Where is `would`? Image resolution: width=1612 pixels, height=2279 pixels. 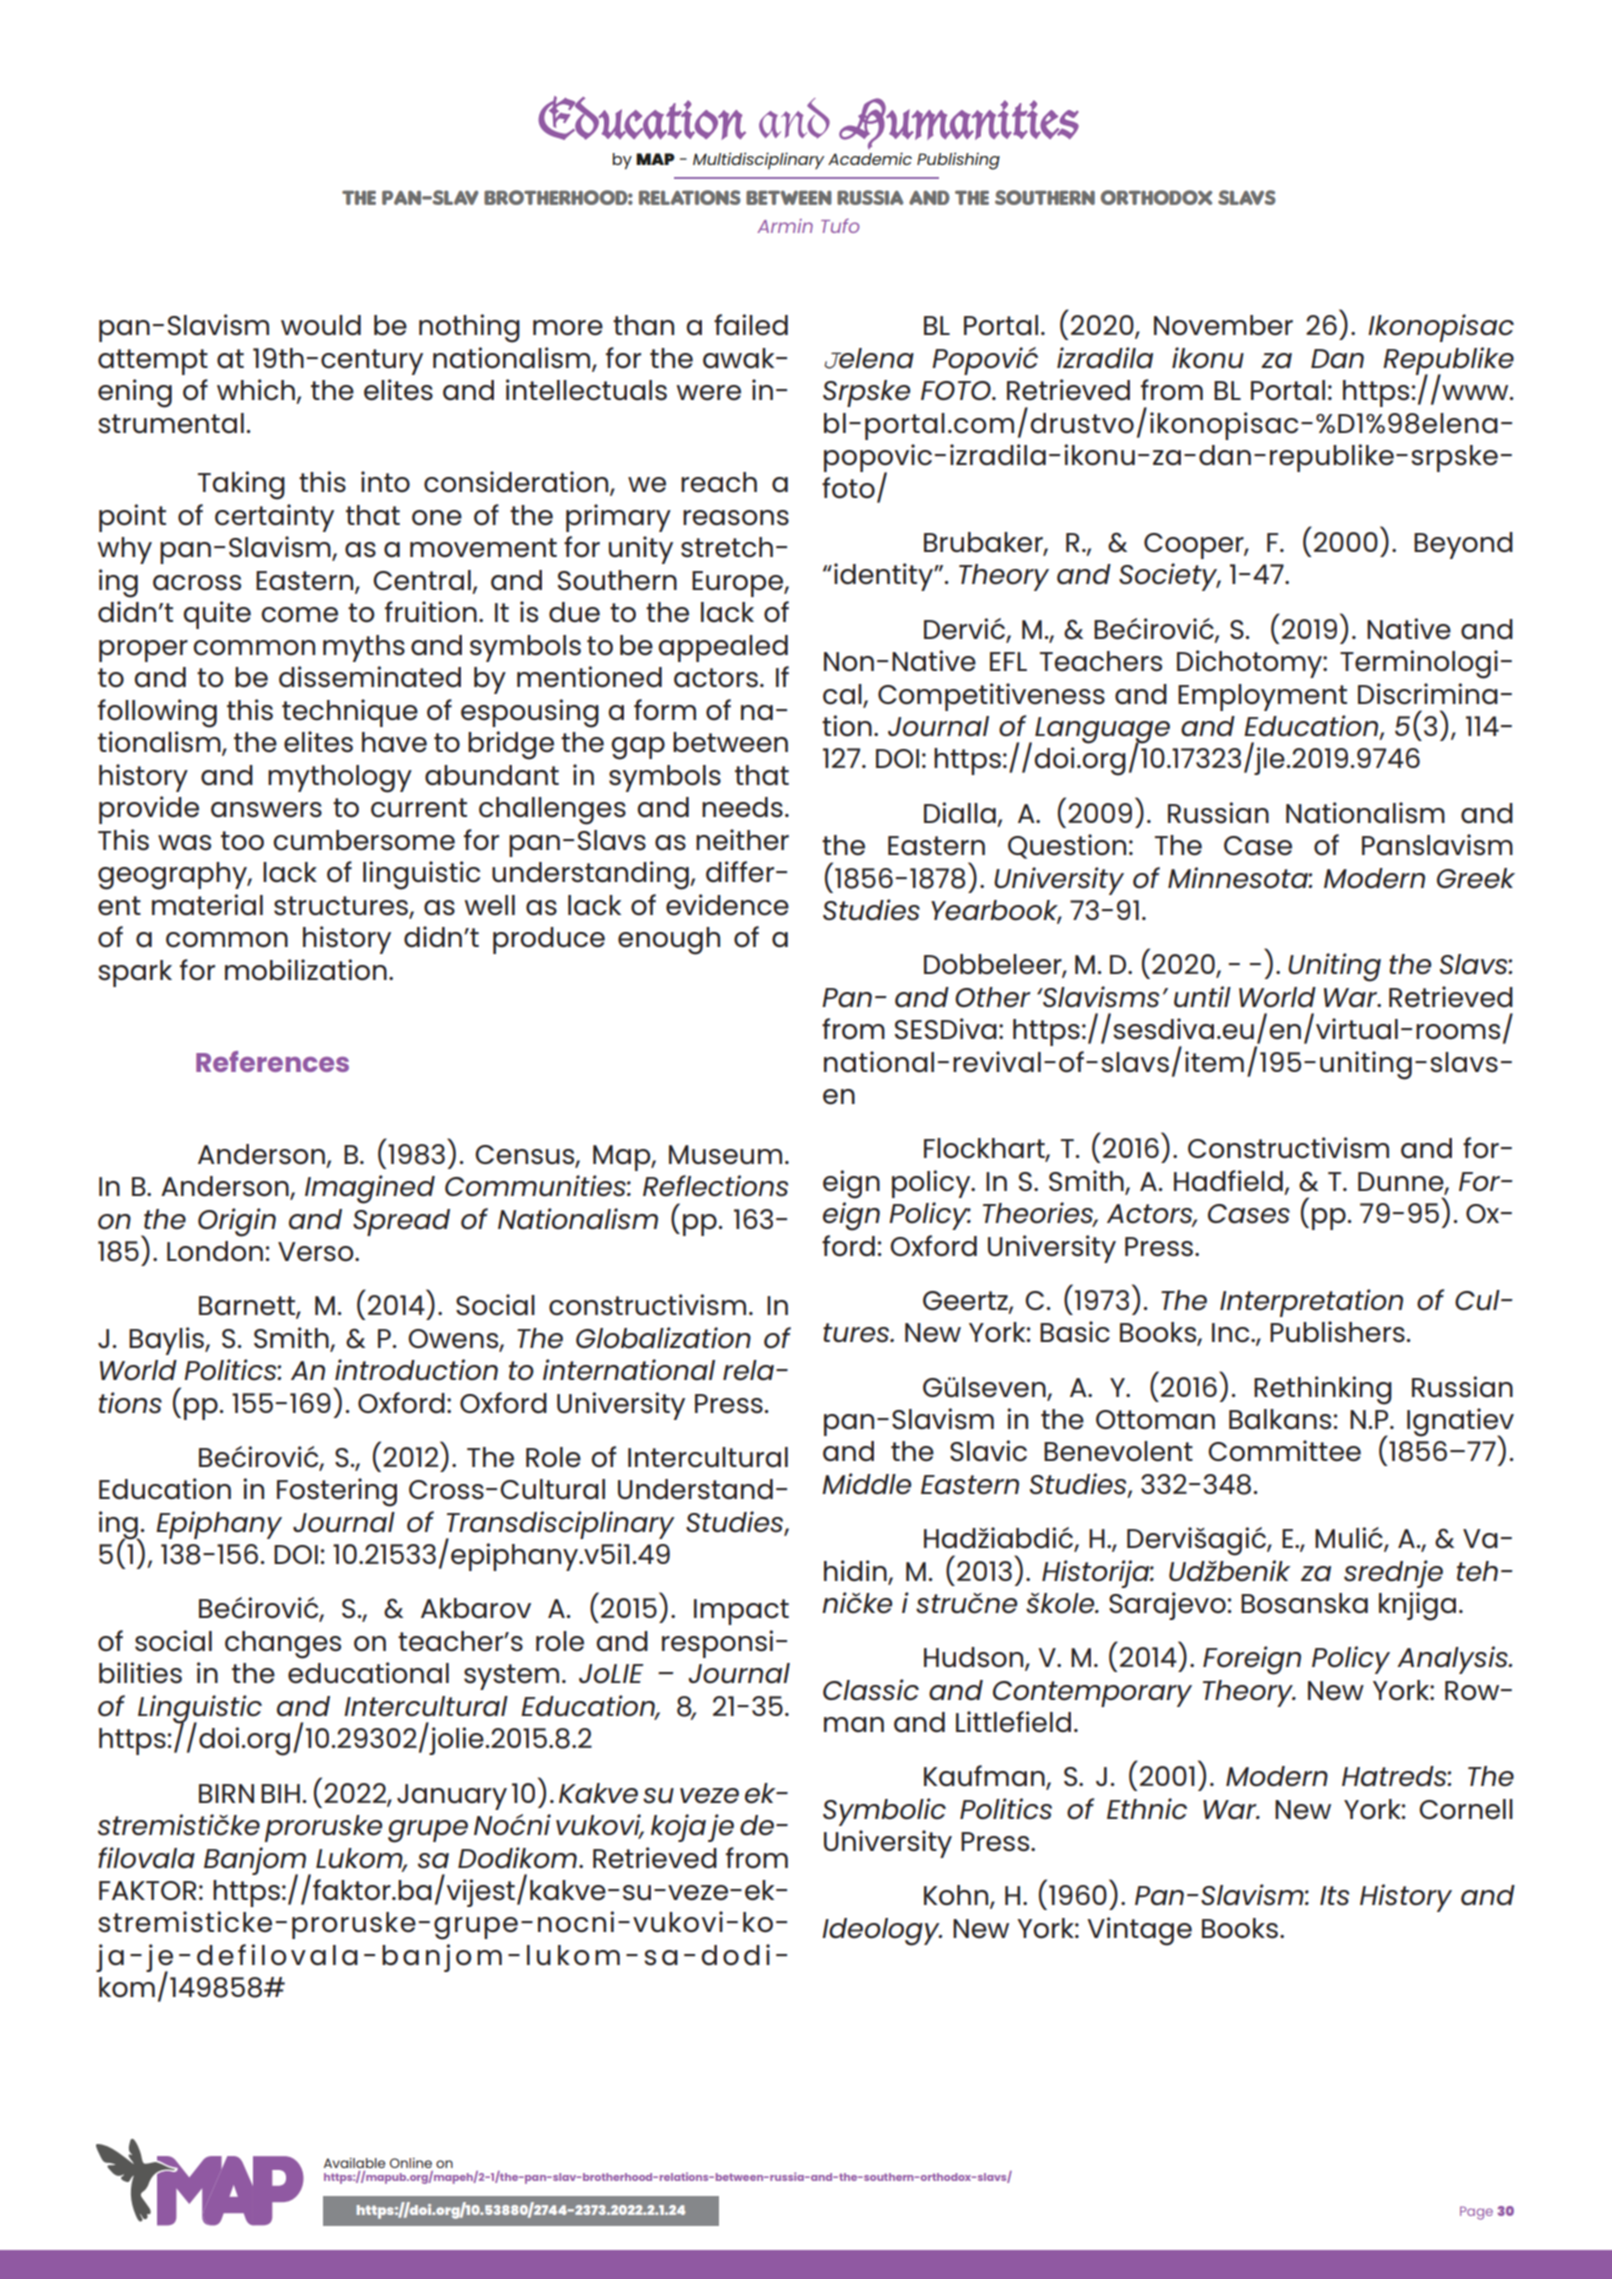
would is located at coordinates (321, 325).
